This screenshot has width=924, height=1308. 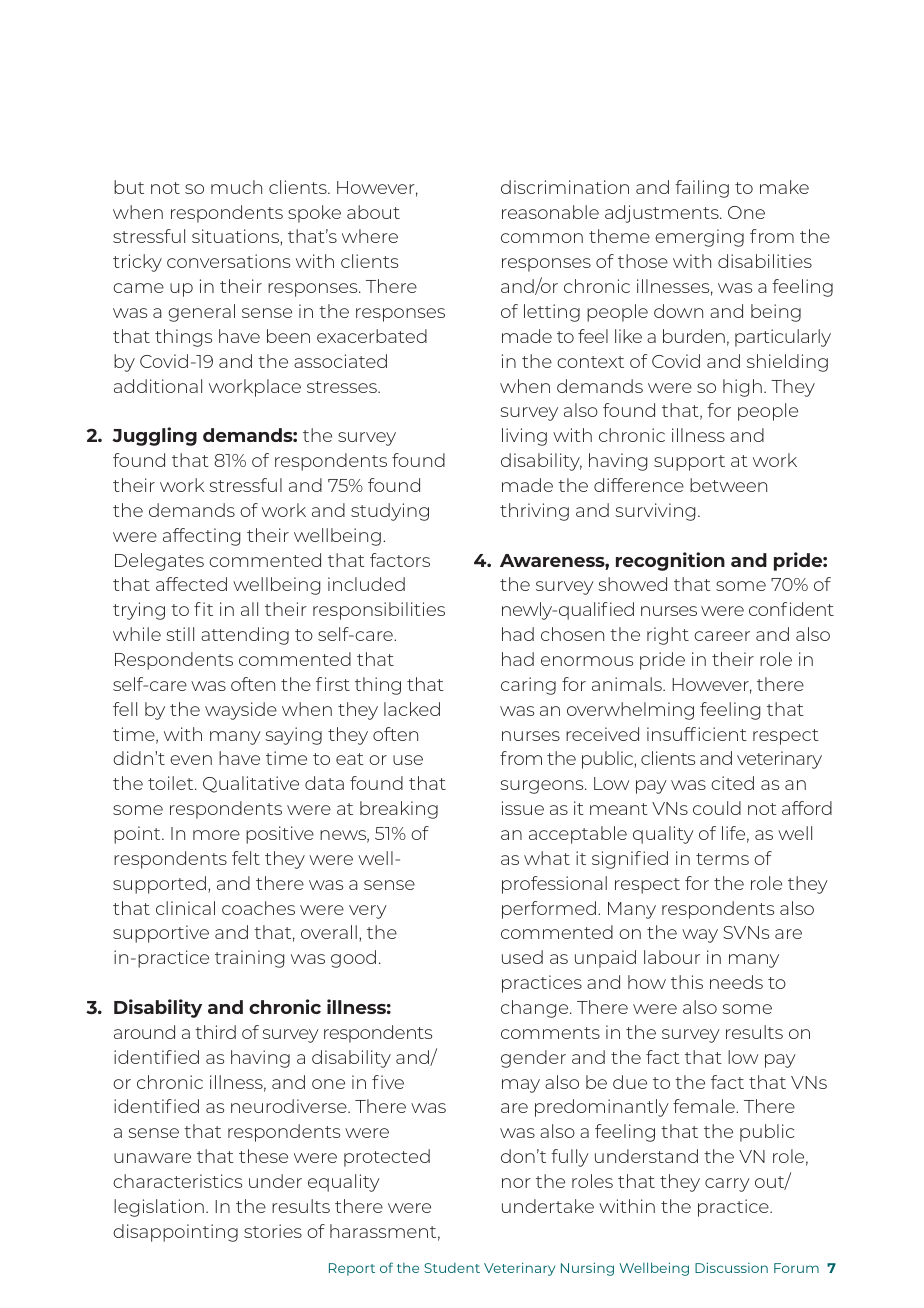 What do you see at coordinates (523, 808) in the screenshot?
I see `issue` at bounding box center [523, 808].
